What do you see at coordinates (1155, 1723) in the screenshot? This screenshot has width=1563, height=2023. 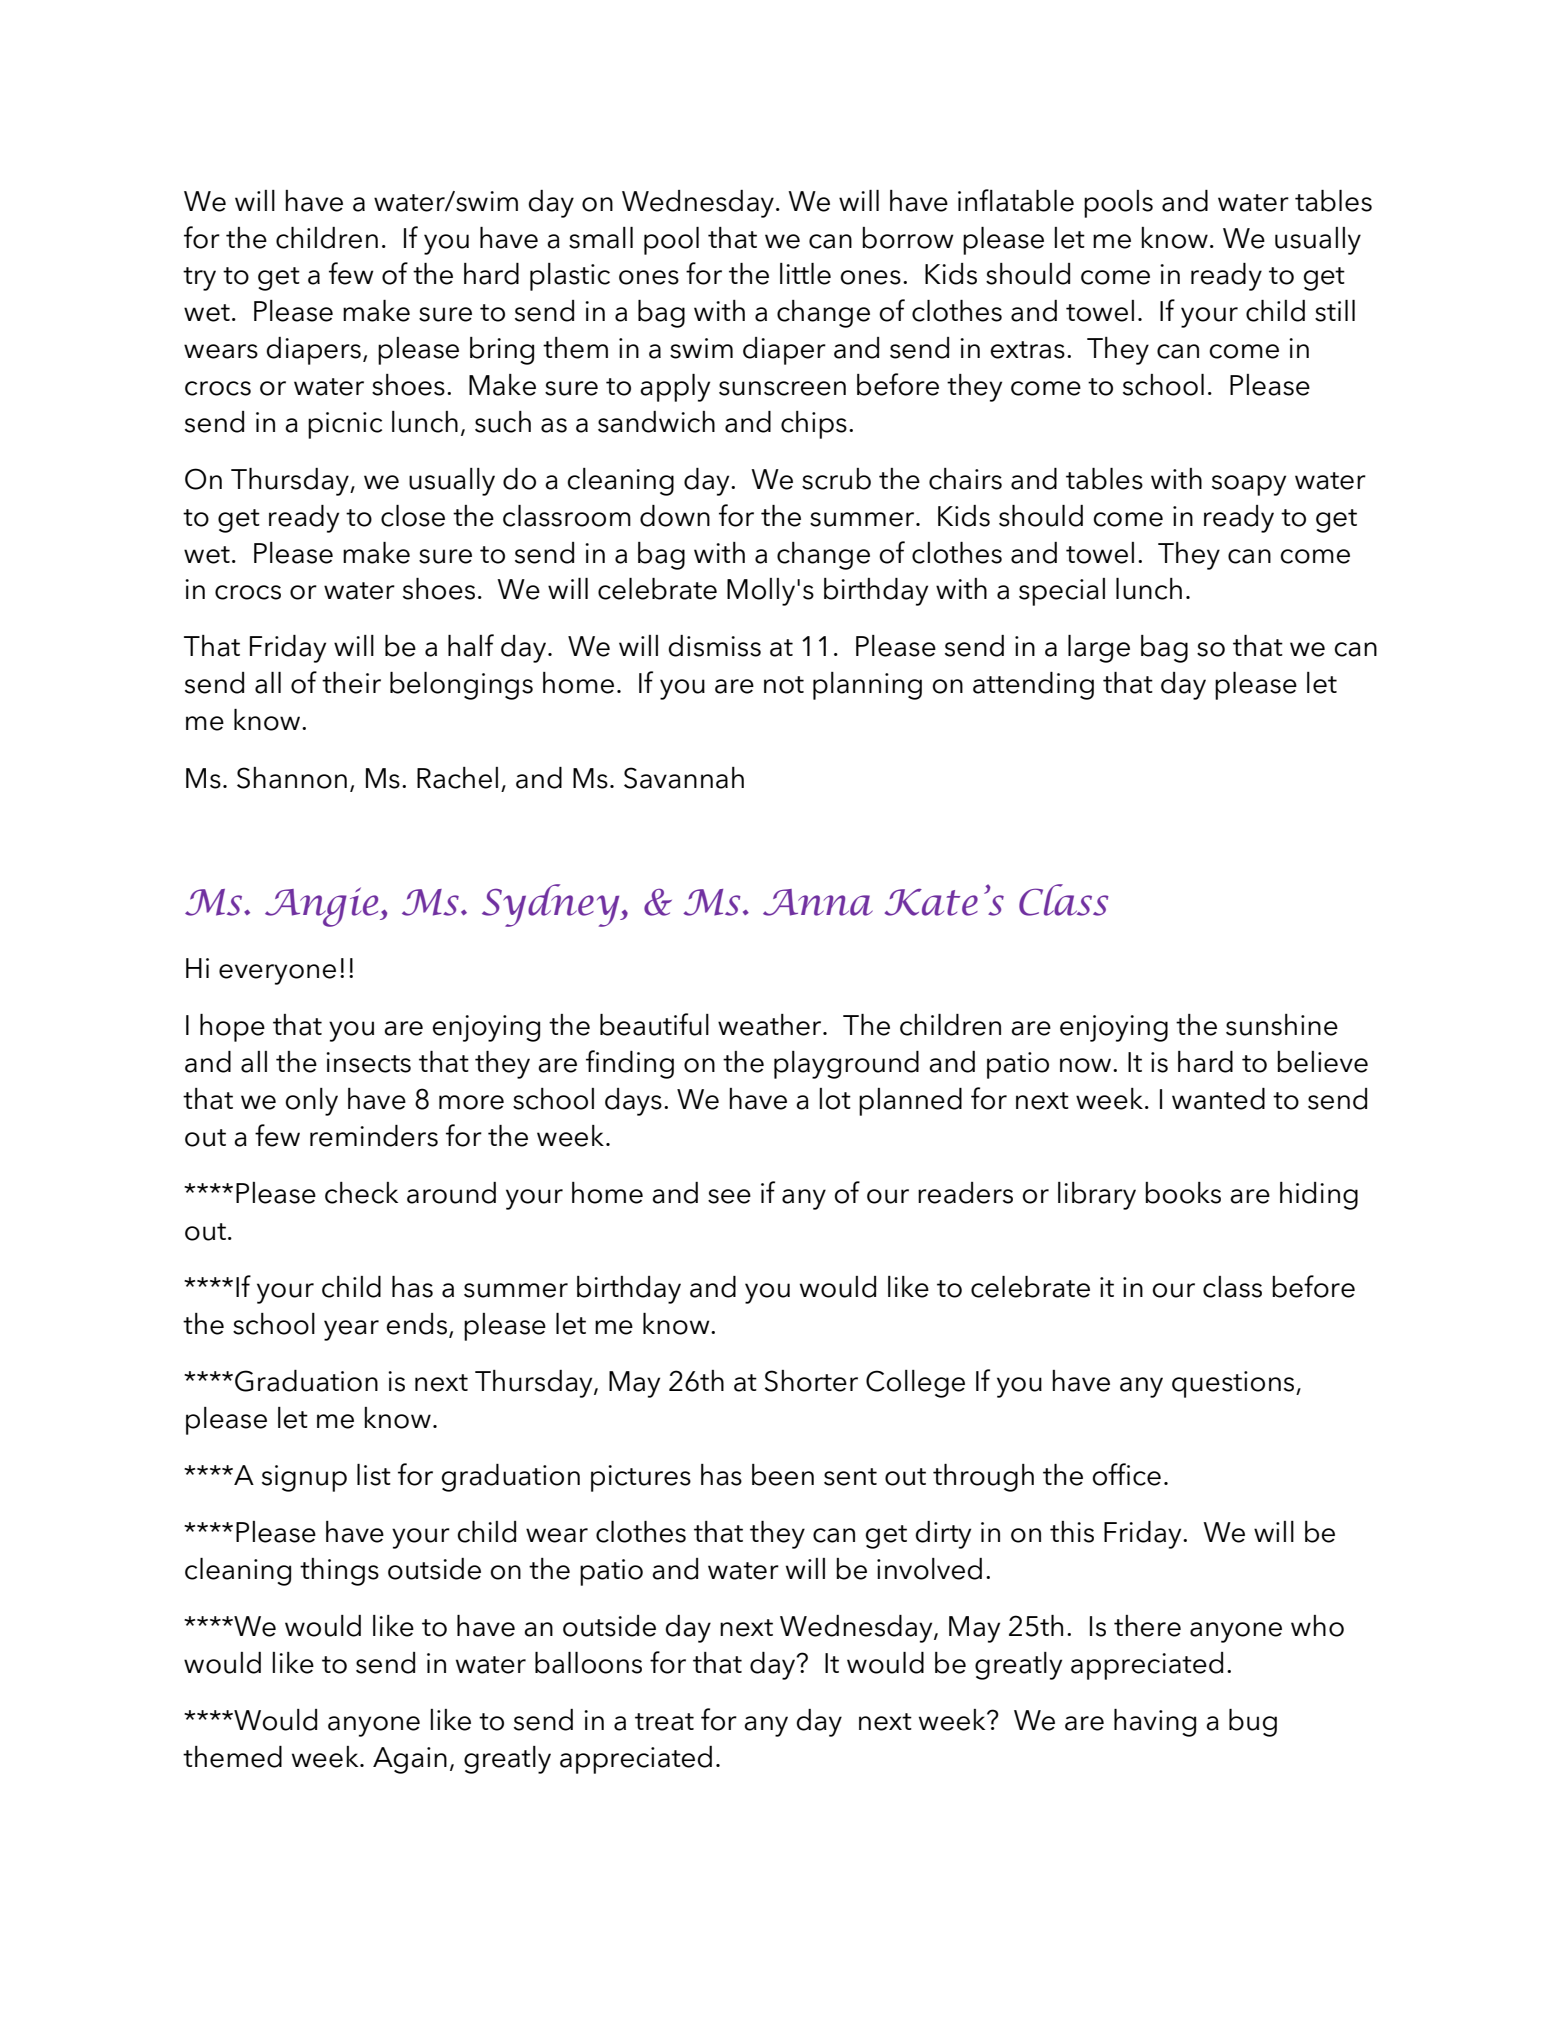 I see `having` at bounding box center [1155, 1723].
